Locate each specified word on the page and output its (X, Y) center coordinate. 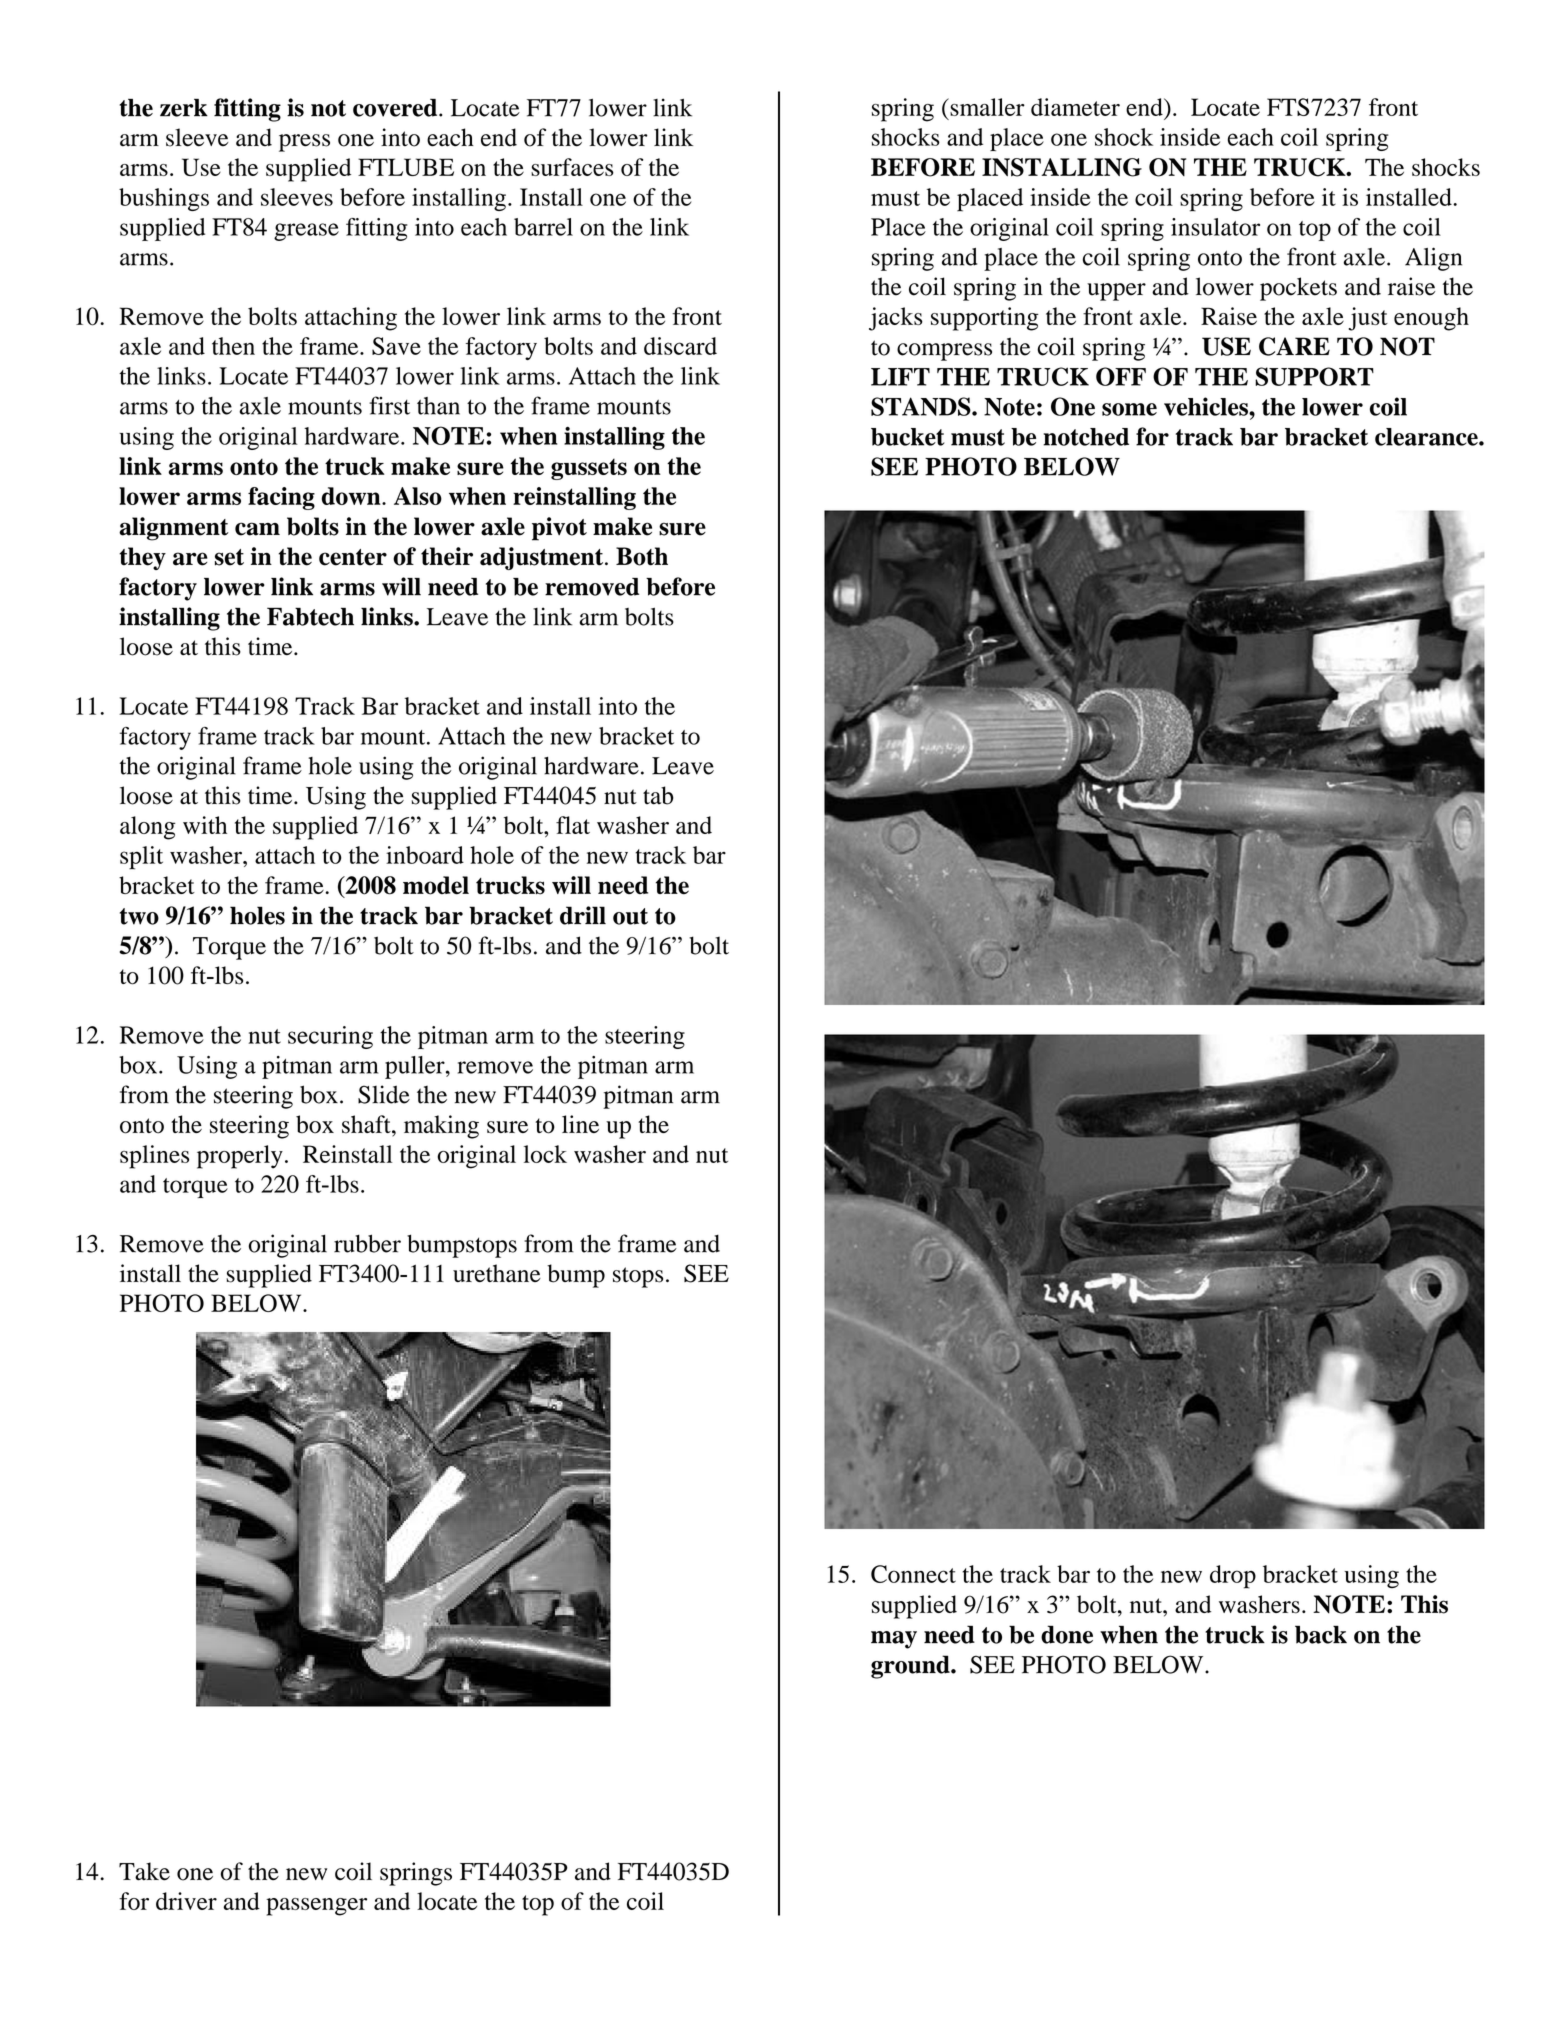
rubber (367, 1243)
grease (306, 232)
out (630, 916)
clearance (1427, 437)
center (353, 557)
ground (911, 1667)
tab (658, 795)
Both (642, 556)
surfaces (572, 167)
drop (1233, 1577)
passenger (316, 1907)
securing (330, 1037)
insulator (1215, 227)
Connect (913, 1574)
